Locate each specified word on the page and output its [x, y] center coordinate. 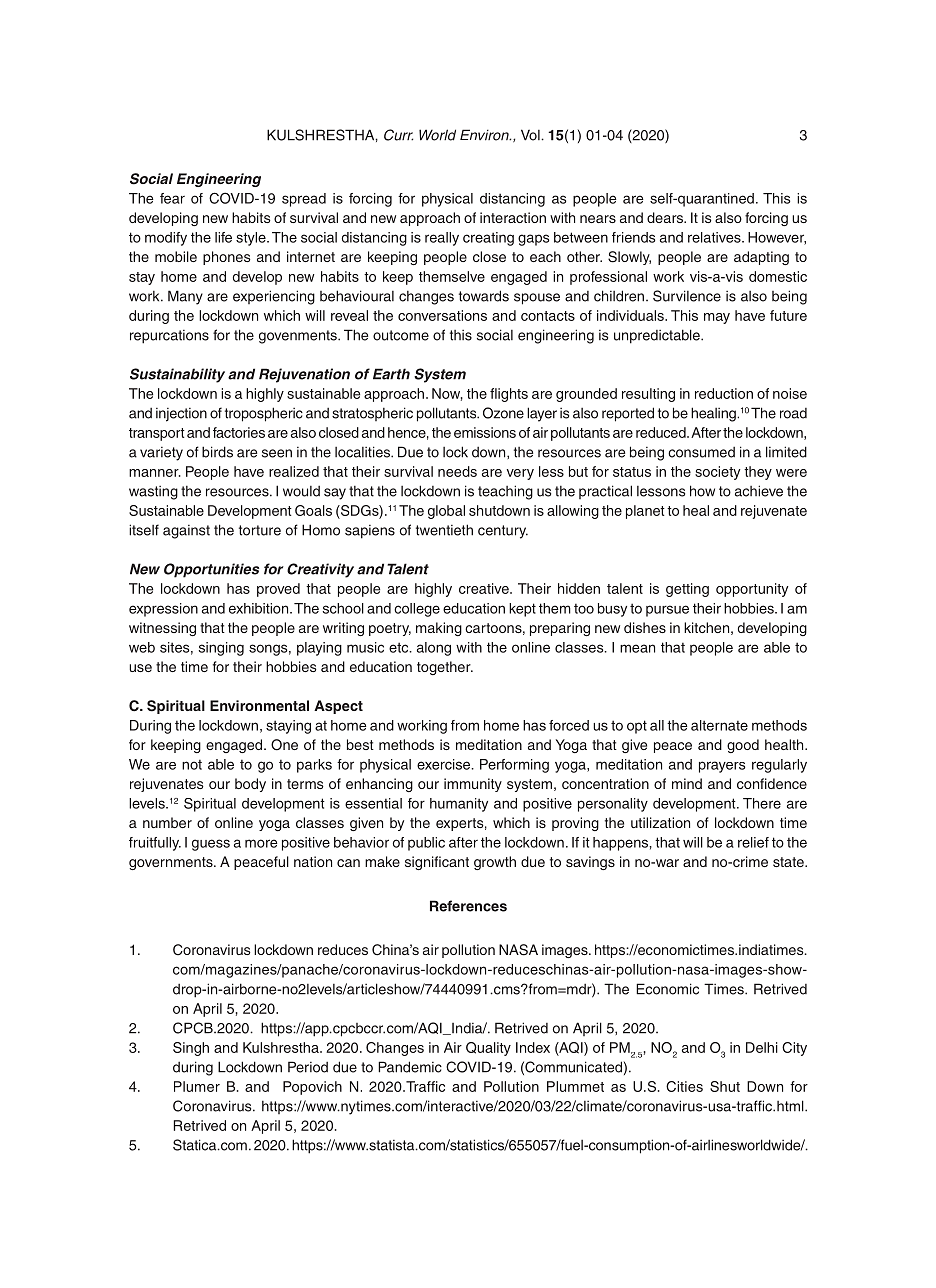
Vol [531, 135]
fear [172, 198]
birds [217, 452]
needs [457, 471]
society [717, 473]
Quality [488, 1049]
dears [666, 217]
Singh [191, 1049]
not [192, 764]
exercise [445, 764]
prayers [722, 767]
